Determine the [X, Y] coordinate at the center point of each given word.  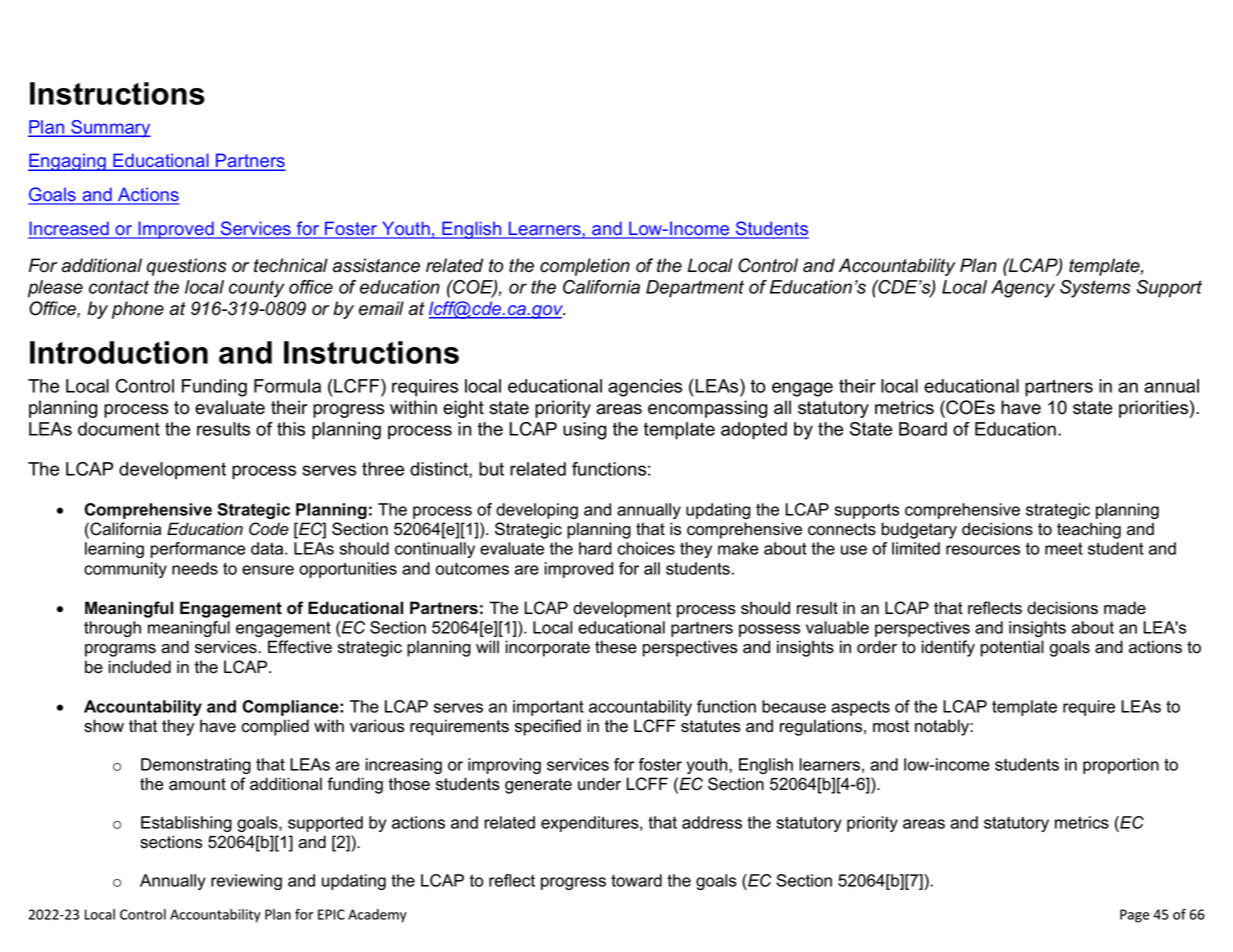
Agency [1023, 289]
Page [1134, 916]
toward [636, 880]
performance [198, 550]
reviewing [246, 882]
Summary [110, 129]
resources [983, 550]
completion [585, 267]
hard [595, 548]
